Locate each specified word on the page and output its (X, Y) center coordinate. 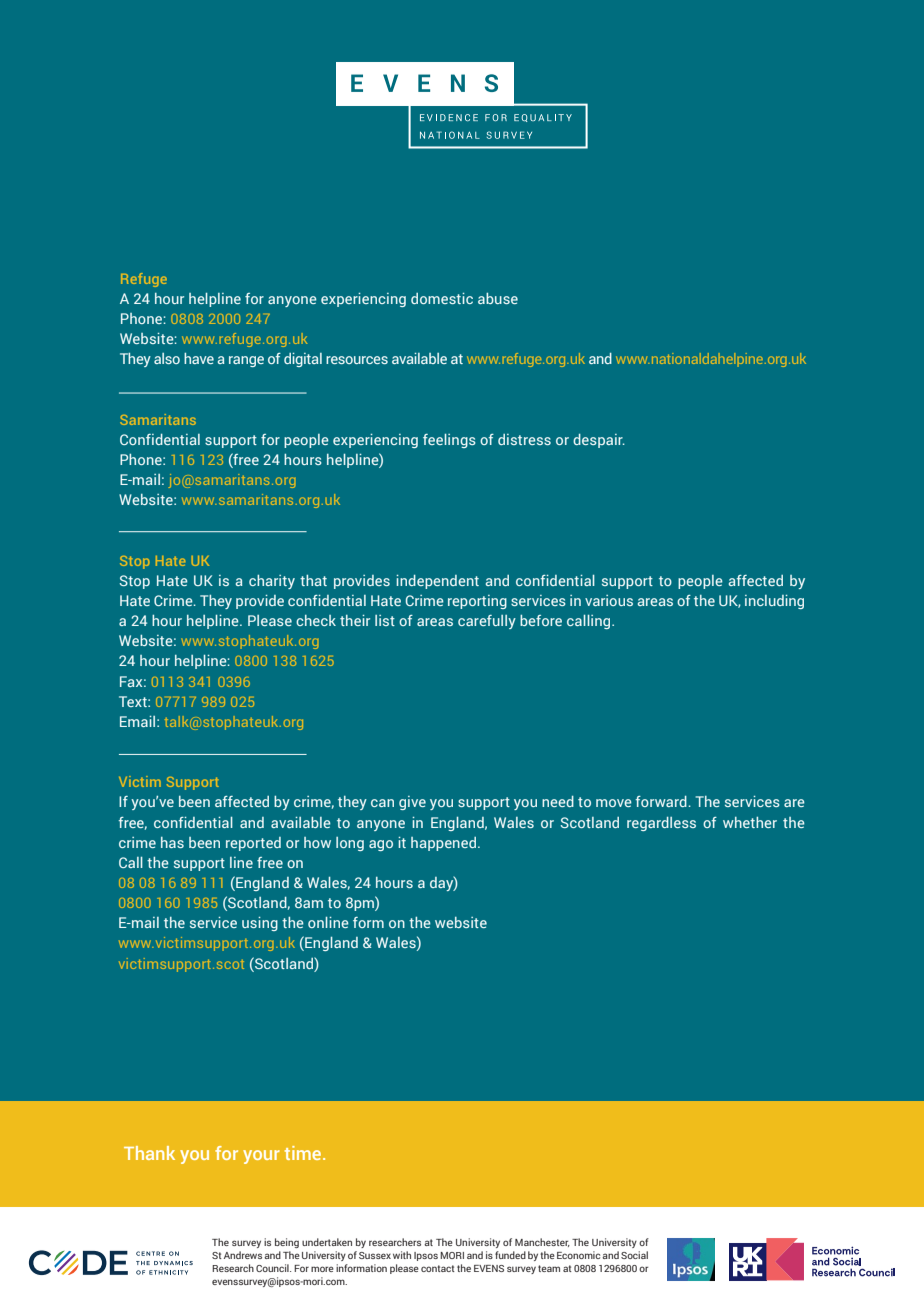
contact (438, 1268)
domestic (442, 298)
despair (599, 441)
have (199, 358)
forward (661, 801)
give (412, 803)
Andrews (243, 1255)
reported (253, 844)
